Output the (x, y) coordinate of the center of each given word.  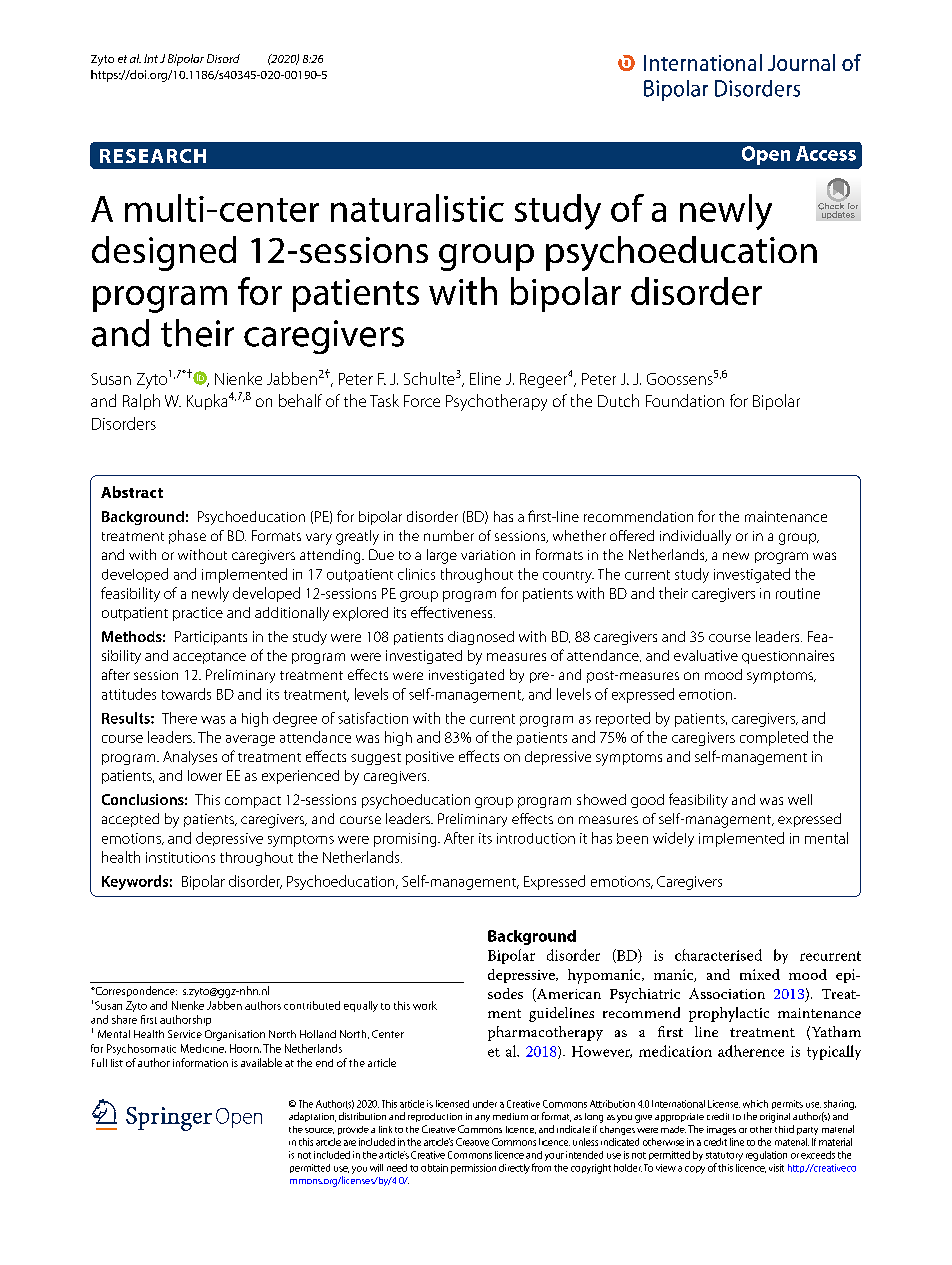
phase (187, 537)
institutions (180, 857)
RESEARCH (153, 156)
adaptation (312, 1117)
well (800, 799)
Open (766, 155)
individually (695, 537)
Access (826, 153)
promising (406, 840)
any (482, 1118)
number (449, 535)
